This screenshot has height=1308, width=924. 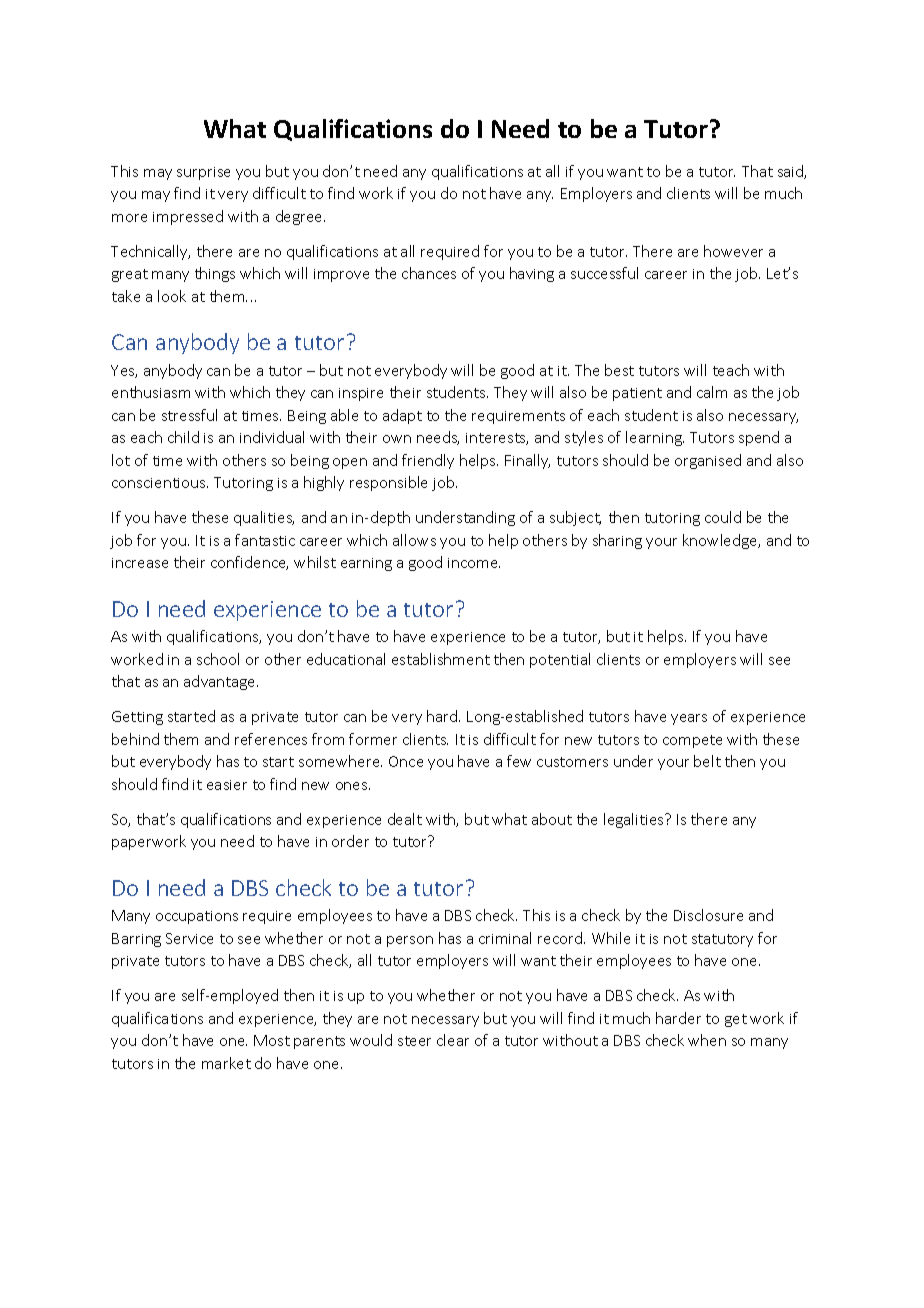 What do you see at coordinates (707, 1040) in the screenshot?
I see `when` at bounding box center [707, 1040].
